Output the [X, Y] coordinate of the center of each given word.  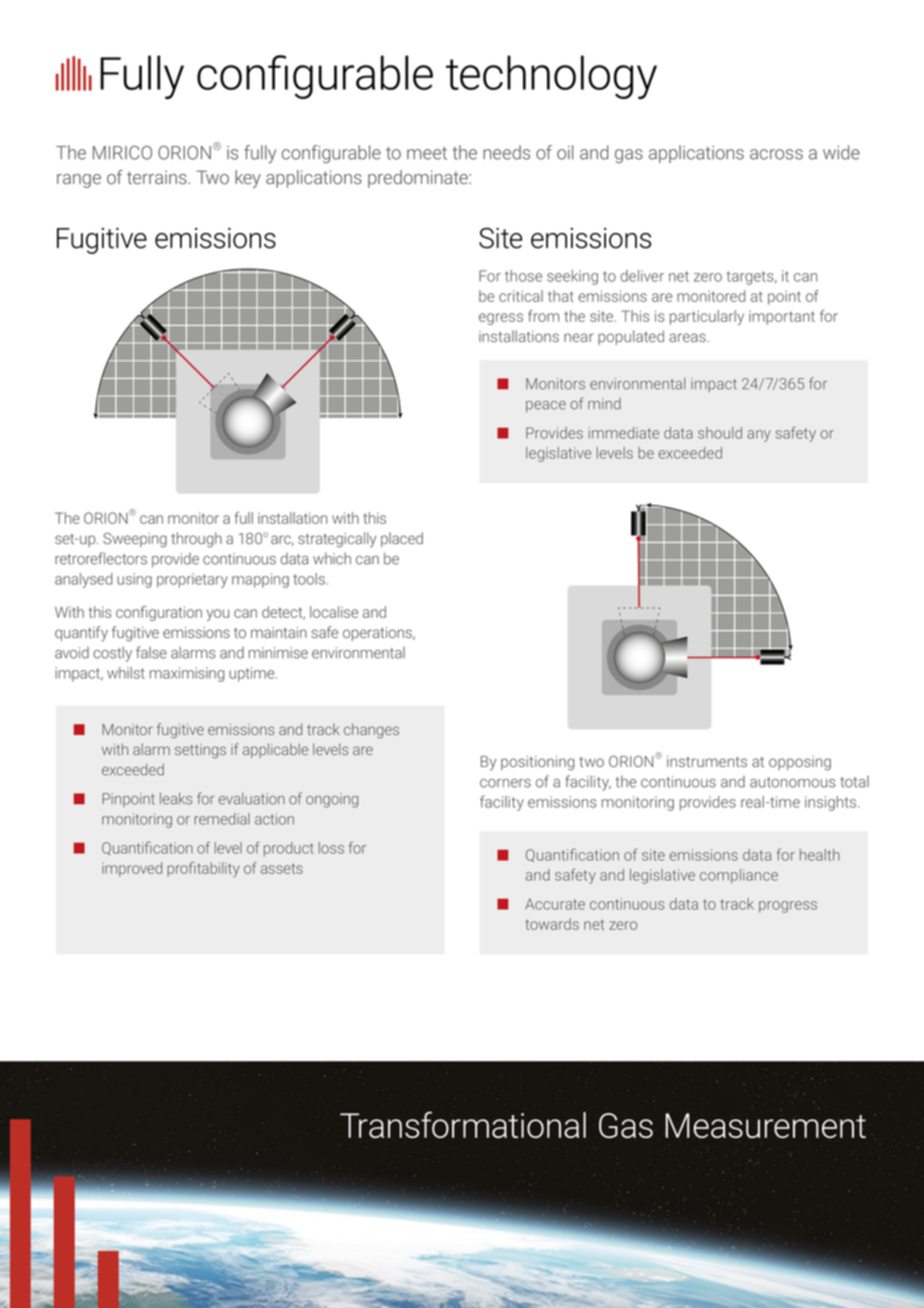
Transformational [463, 1124]
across [776, 154]
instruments [707, 761]
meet [427, 153]
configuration [159, 613]
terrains [158, 177]
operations [378, 634]
